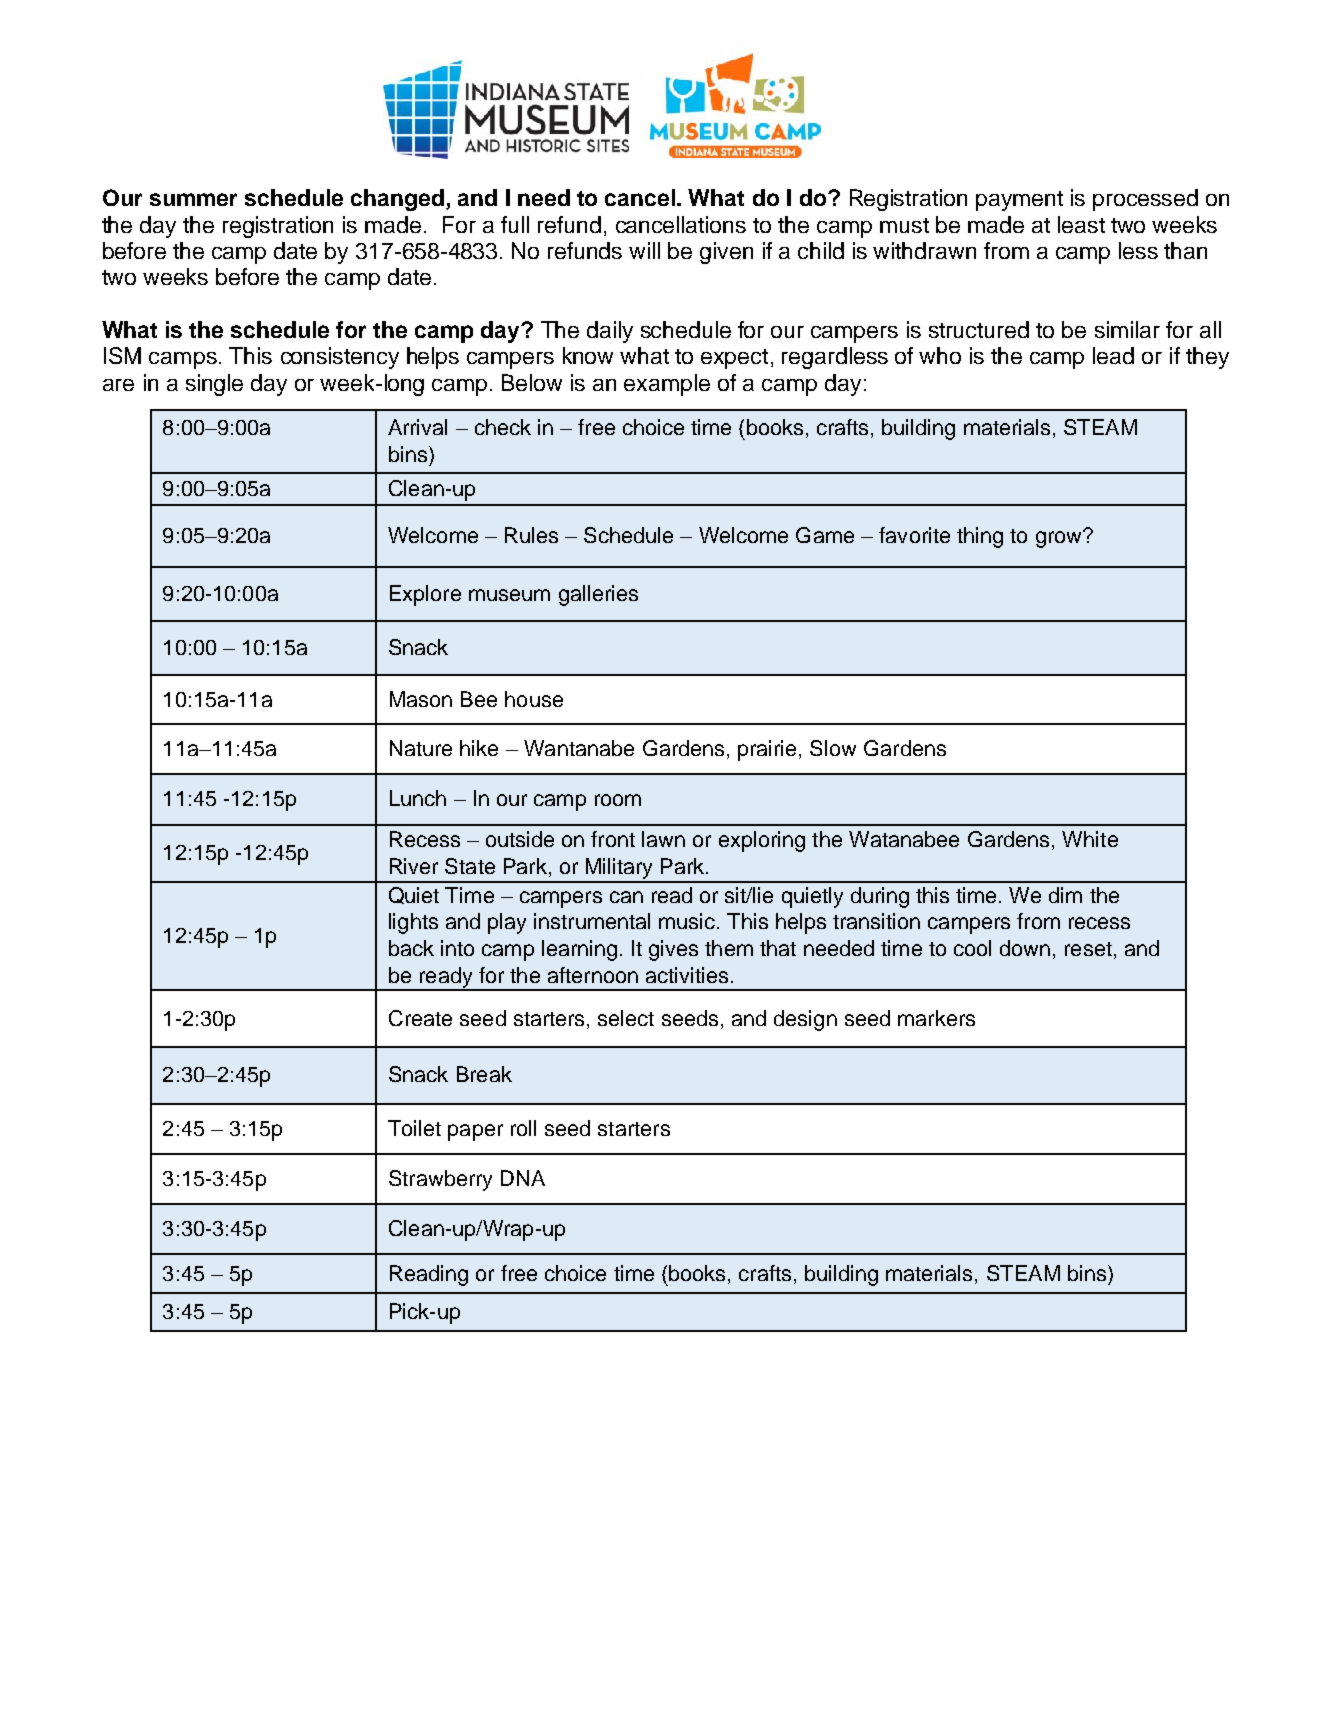 The height and width of the page is (1729, 1336). Describe the element at coordinates (193, 199) in the page. I see `summer` at that location.
